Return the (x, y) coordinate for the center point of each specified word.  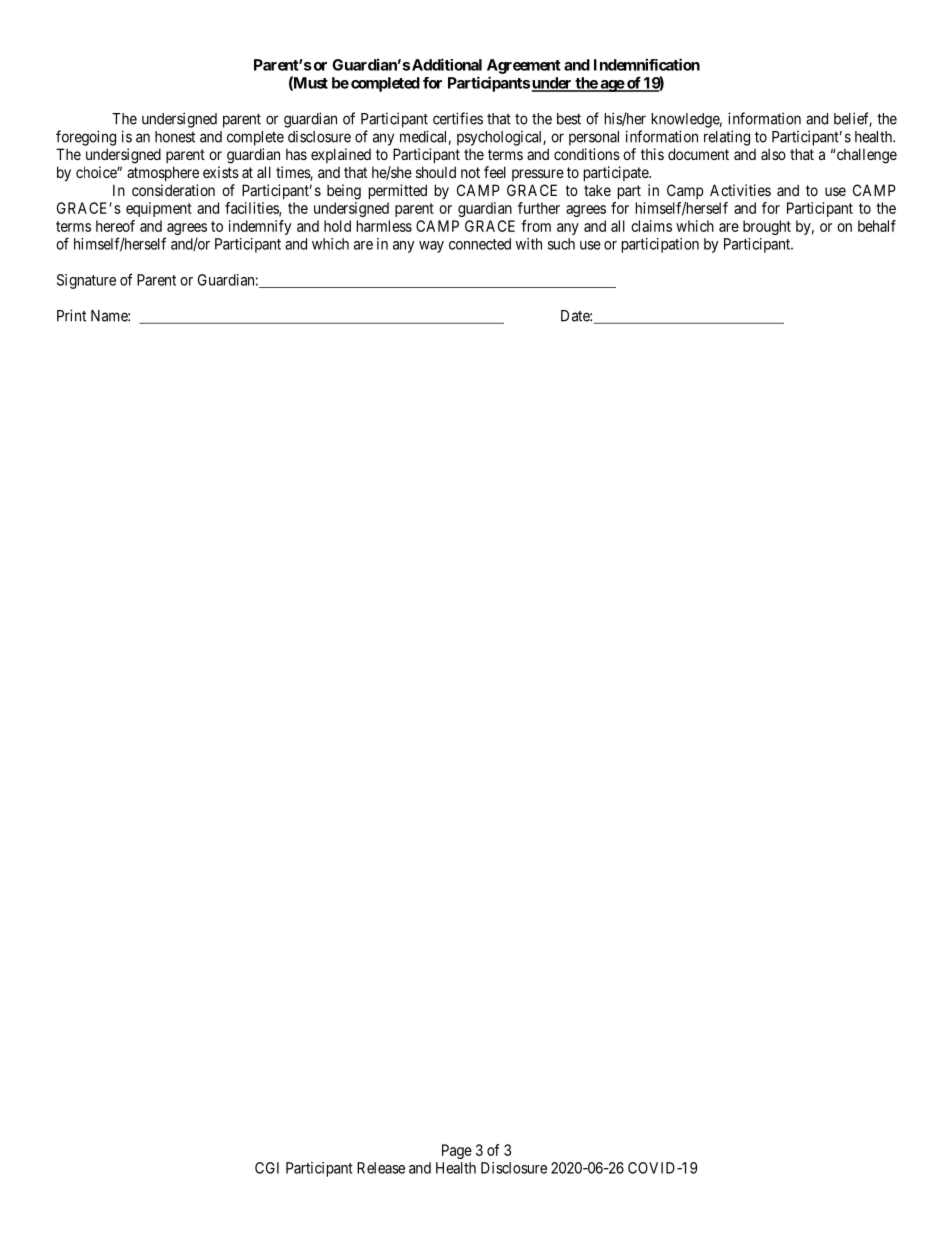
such (561, 244)
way (431, 247)
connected (480, 244)
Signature (86, 281)
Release (381, 1168)
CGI (267, 1168)
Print (71, 315)
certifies (458, 118)
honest (175, 137)
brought (767, 227)
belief (853, 119)
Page (457, 1151)
